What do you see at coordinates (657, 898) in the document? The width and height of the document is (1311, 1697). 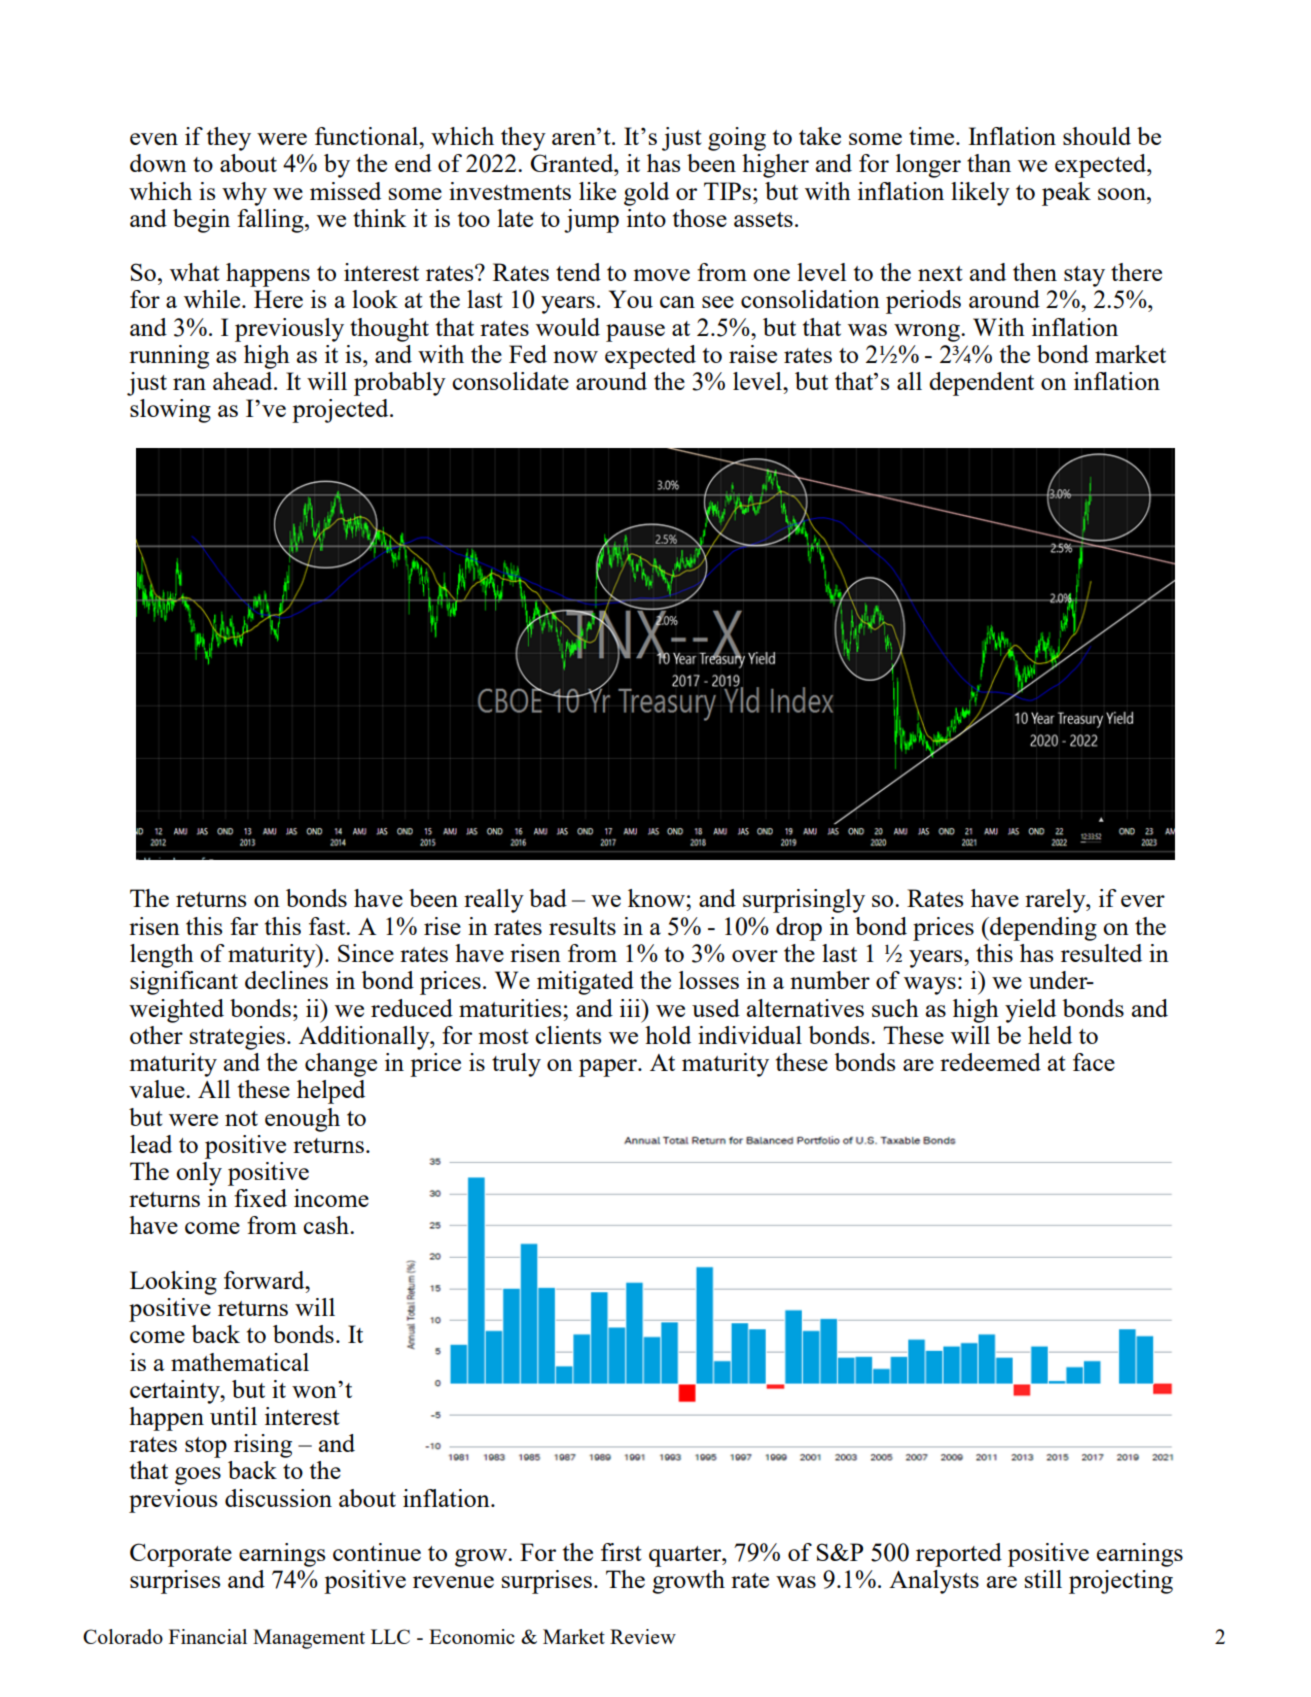 I see `know` at bounding box center [657, 898].
